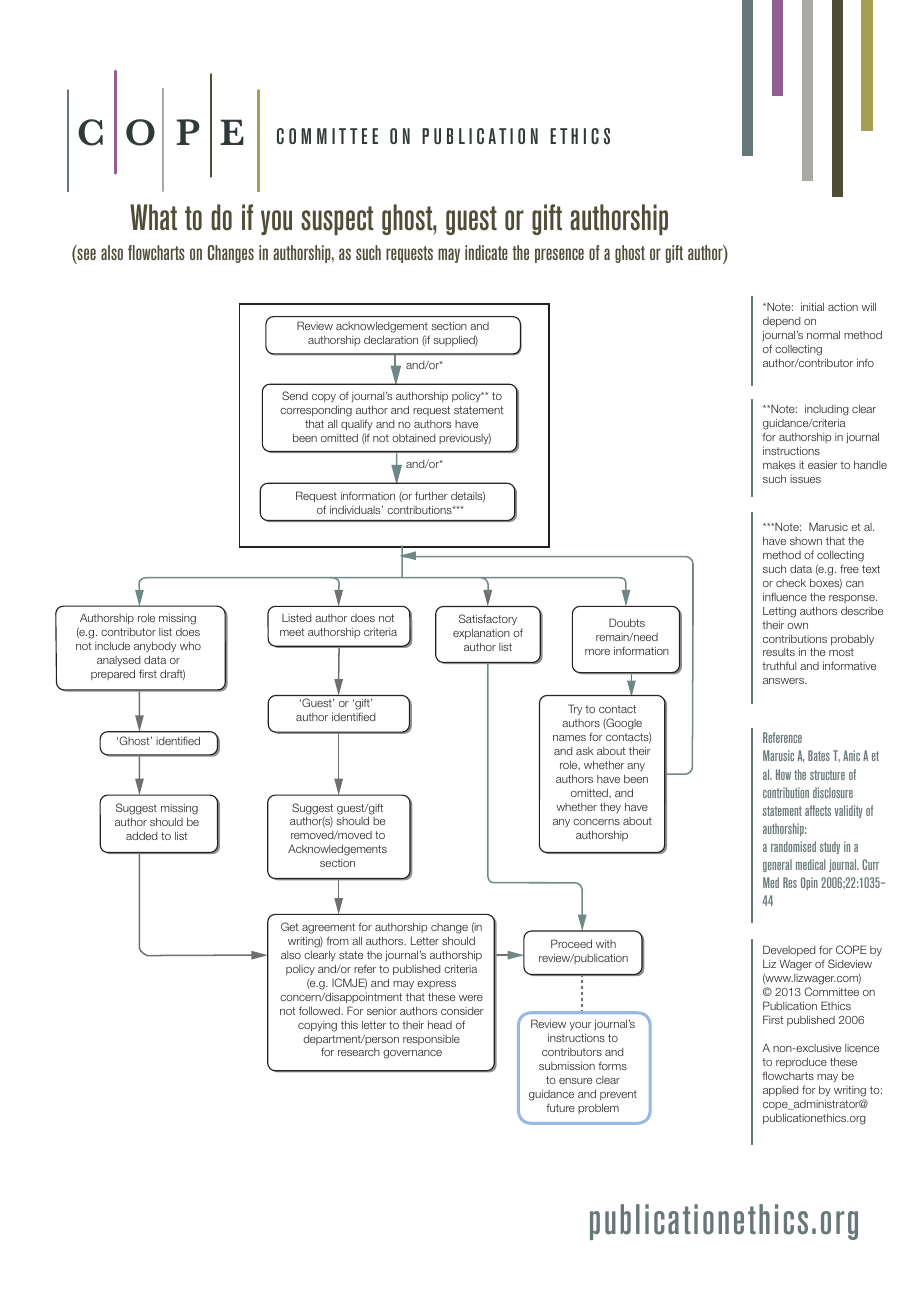 This screenshot has width=924, height=1297. I want to click on they, so click(610, 808).
